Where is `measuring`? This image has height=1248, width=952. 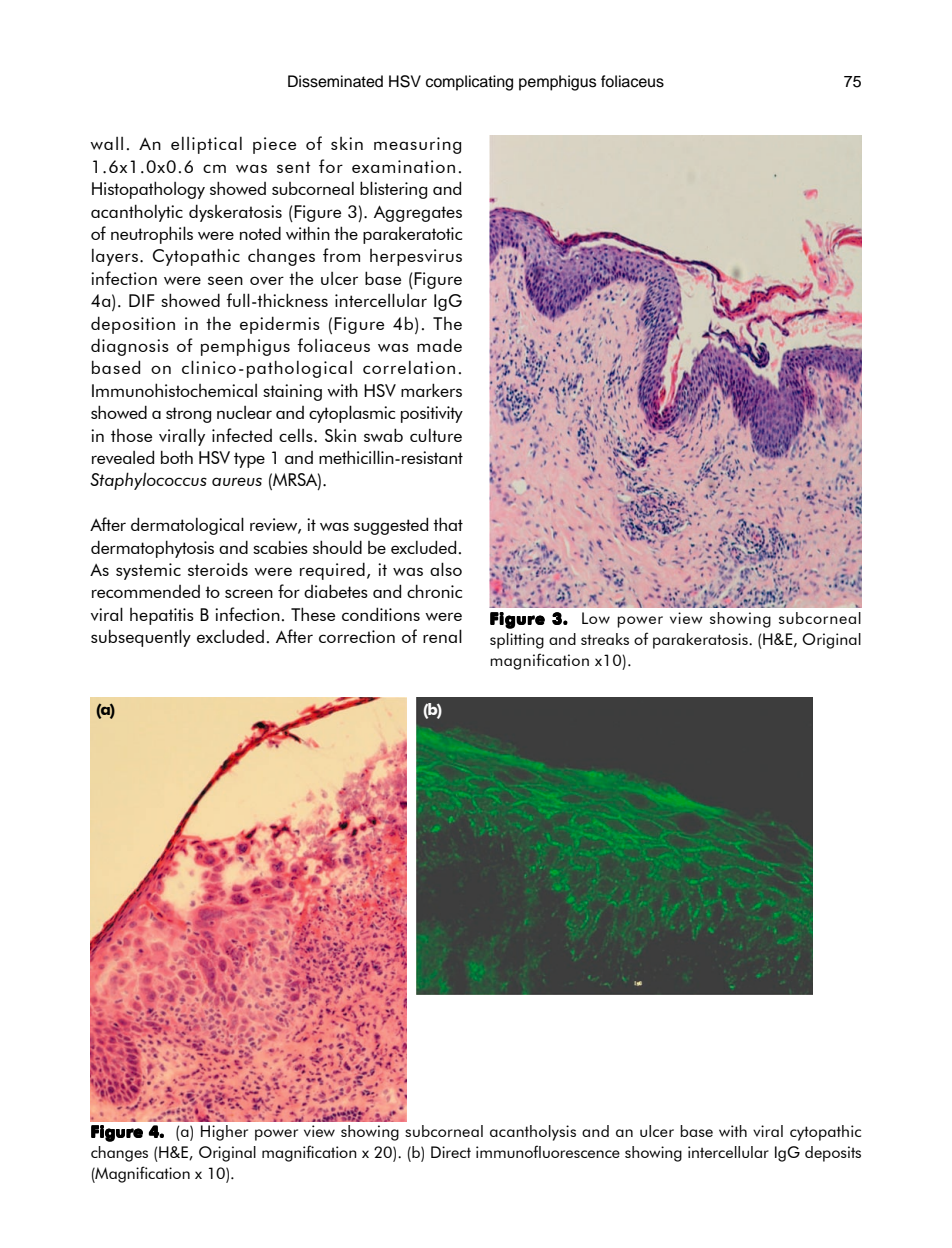 measuring is located at coordinates (417, 145).
